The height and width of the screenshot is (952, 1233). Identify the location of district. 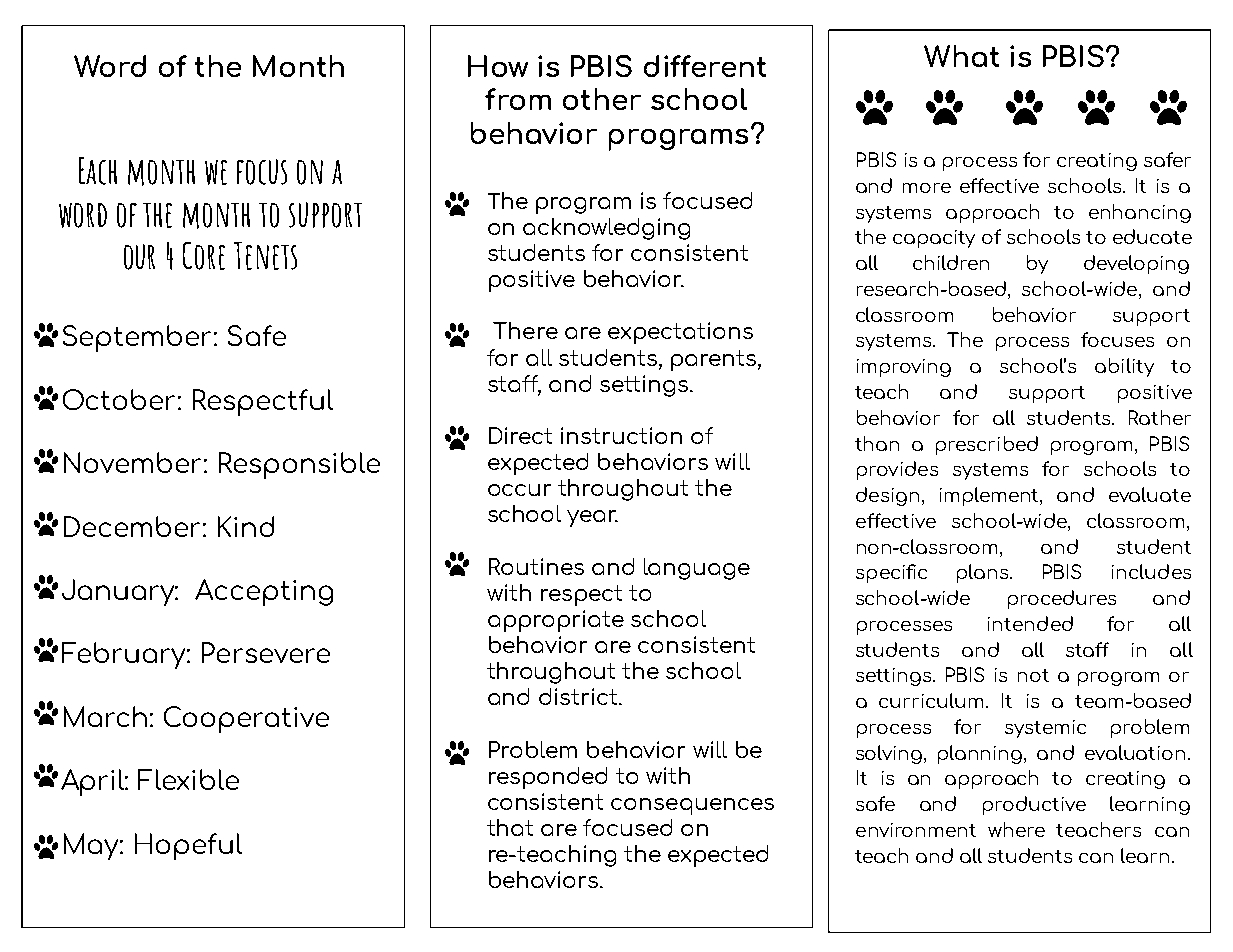
(579, 696).
